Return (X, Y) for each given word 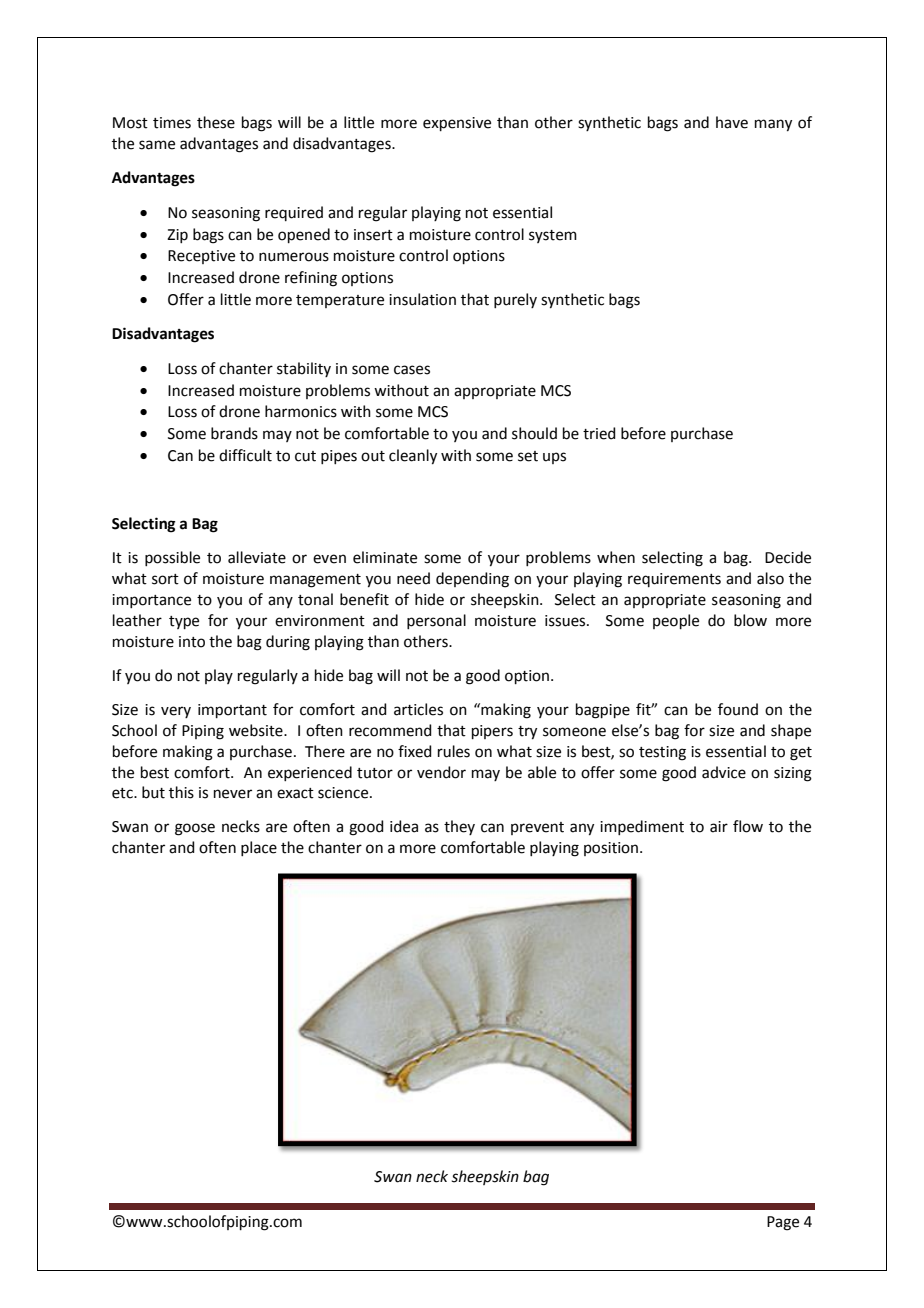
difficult (245, 455)
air (719, 827)
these (216, 122)
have (732, 122)
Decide (788, 557)
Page (783, 1223)
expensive (457, 124)
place (259, 848)
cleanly (413, 457)
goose (195, 829)
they (459, 827)
